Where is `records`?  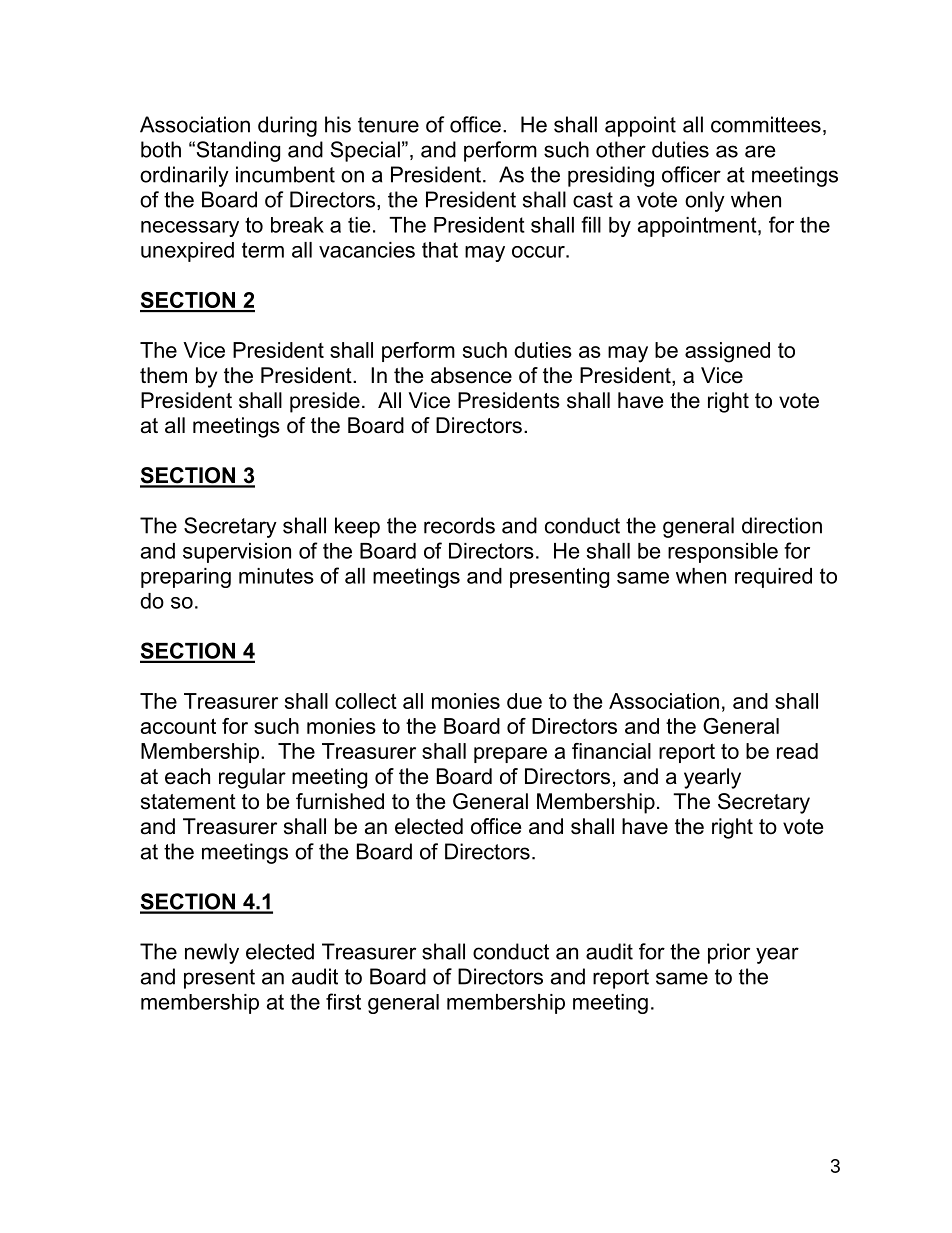
records is located at coordinates (459, 525).
